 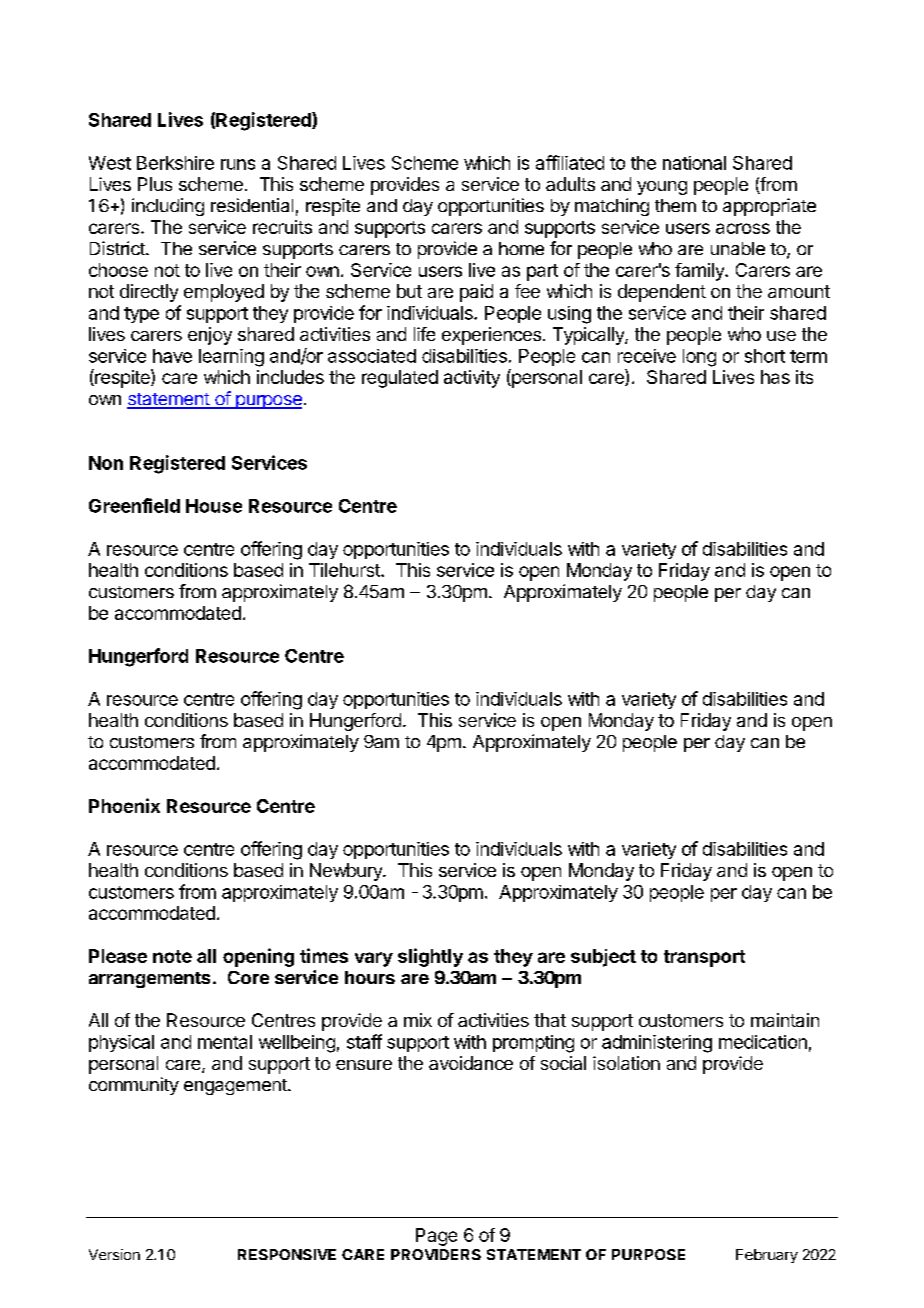 I want to click on including, so click(x=168, y=207).
